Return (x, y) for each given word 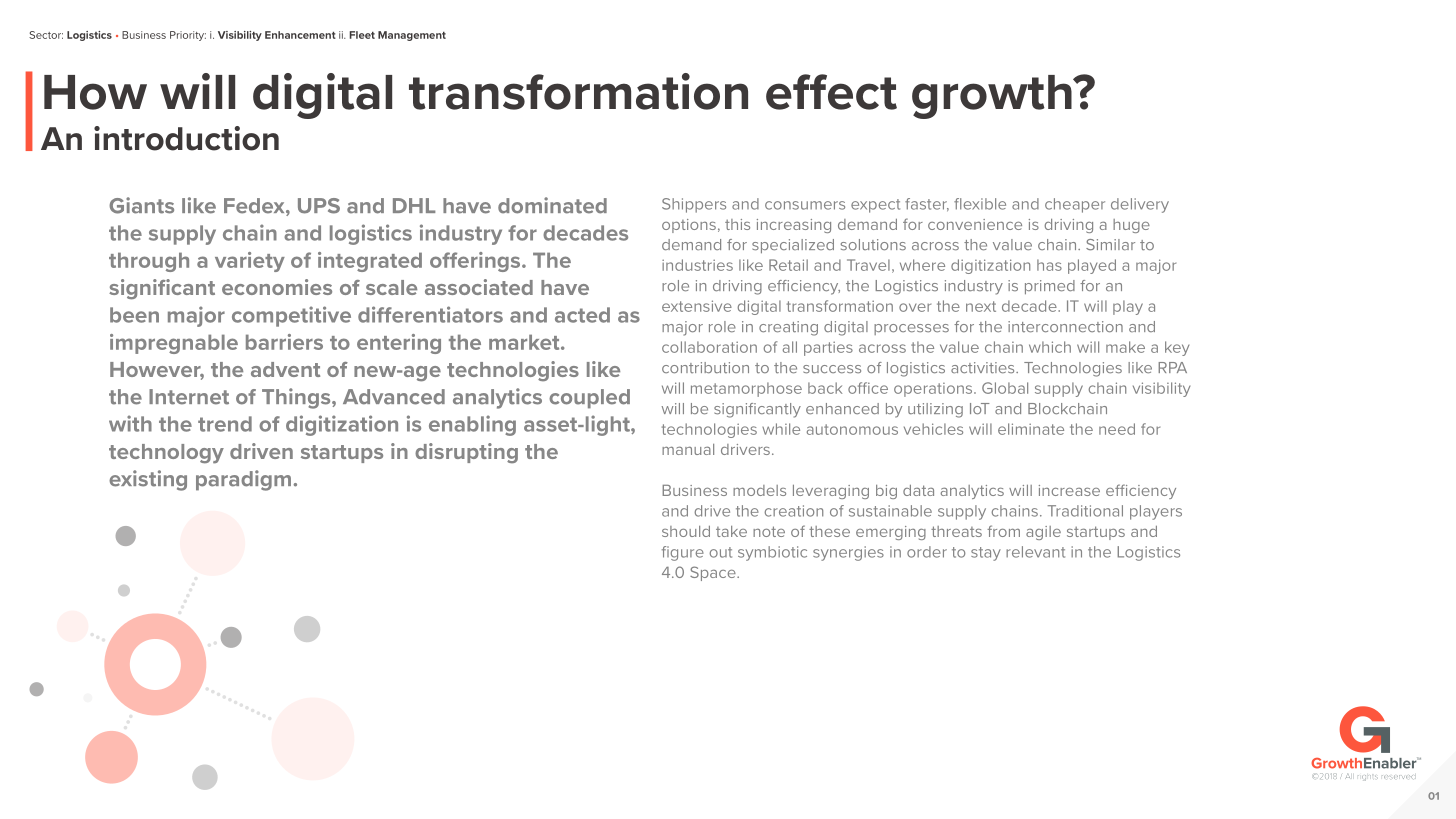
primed (1050, 287)
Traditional (1085, 511)
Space (714, 573)
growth (993, 97)
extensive (697, 306)
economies (277, 287)
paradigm (243, 480)
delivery (1140, 205)
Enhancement (300, 35)
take (731, 531)
